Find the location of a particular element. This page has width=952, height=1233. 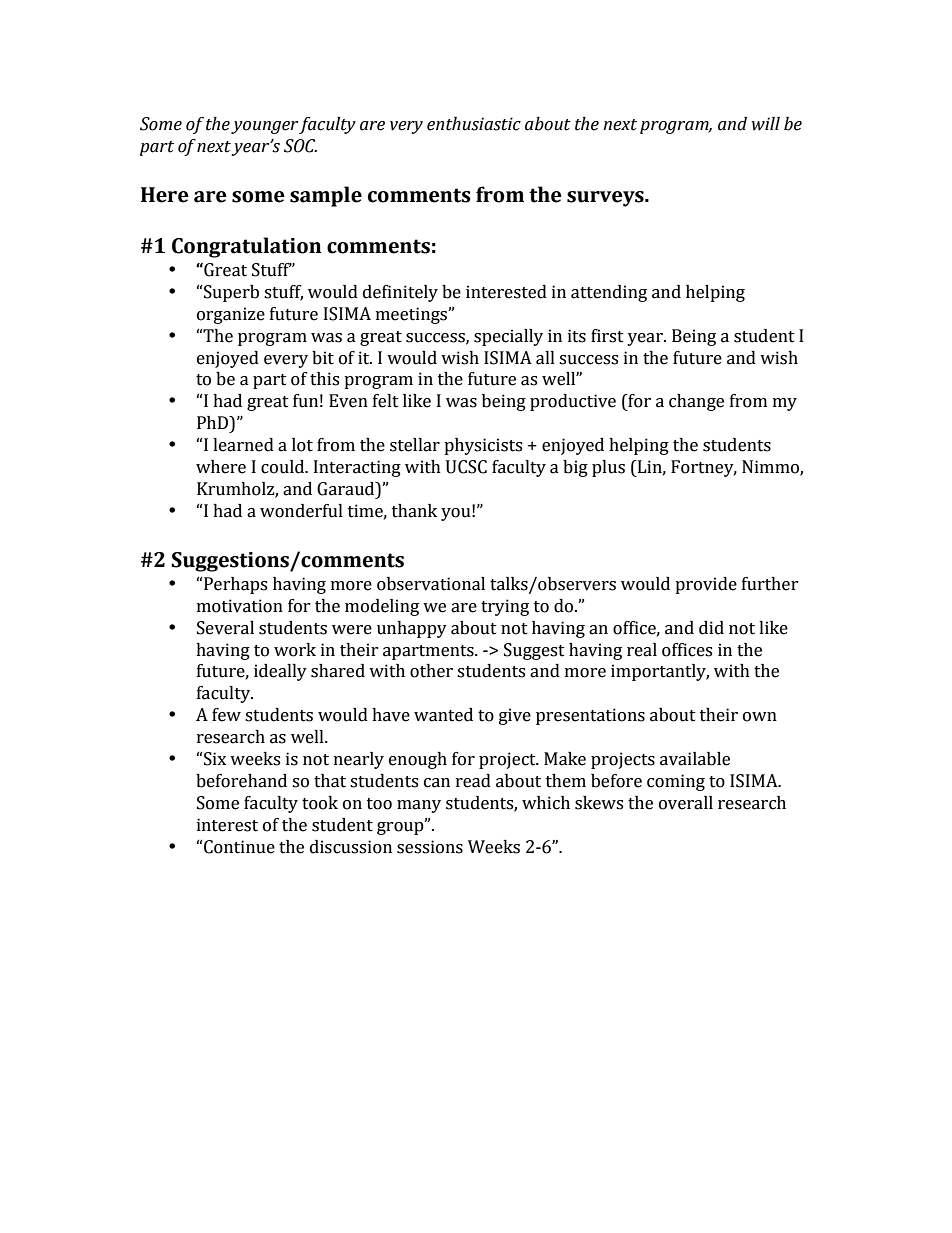

enthusiastic is located at coordinates (474, 124).
